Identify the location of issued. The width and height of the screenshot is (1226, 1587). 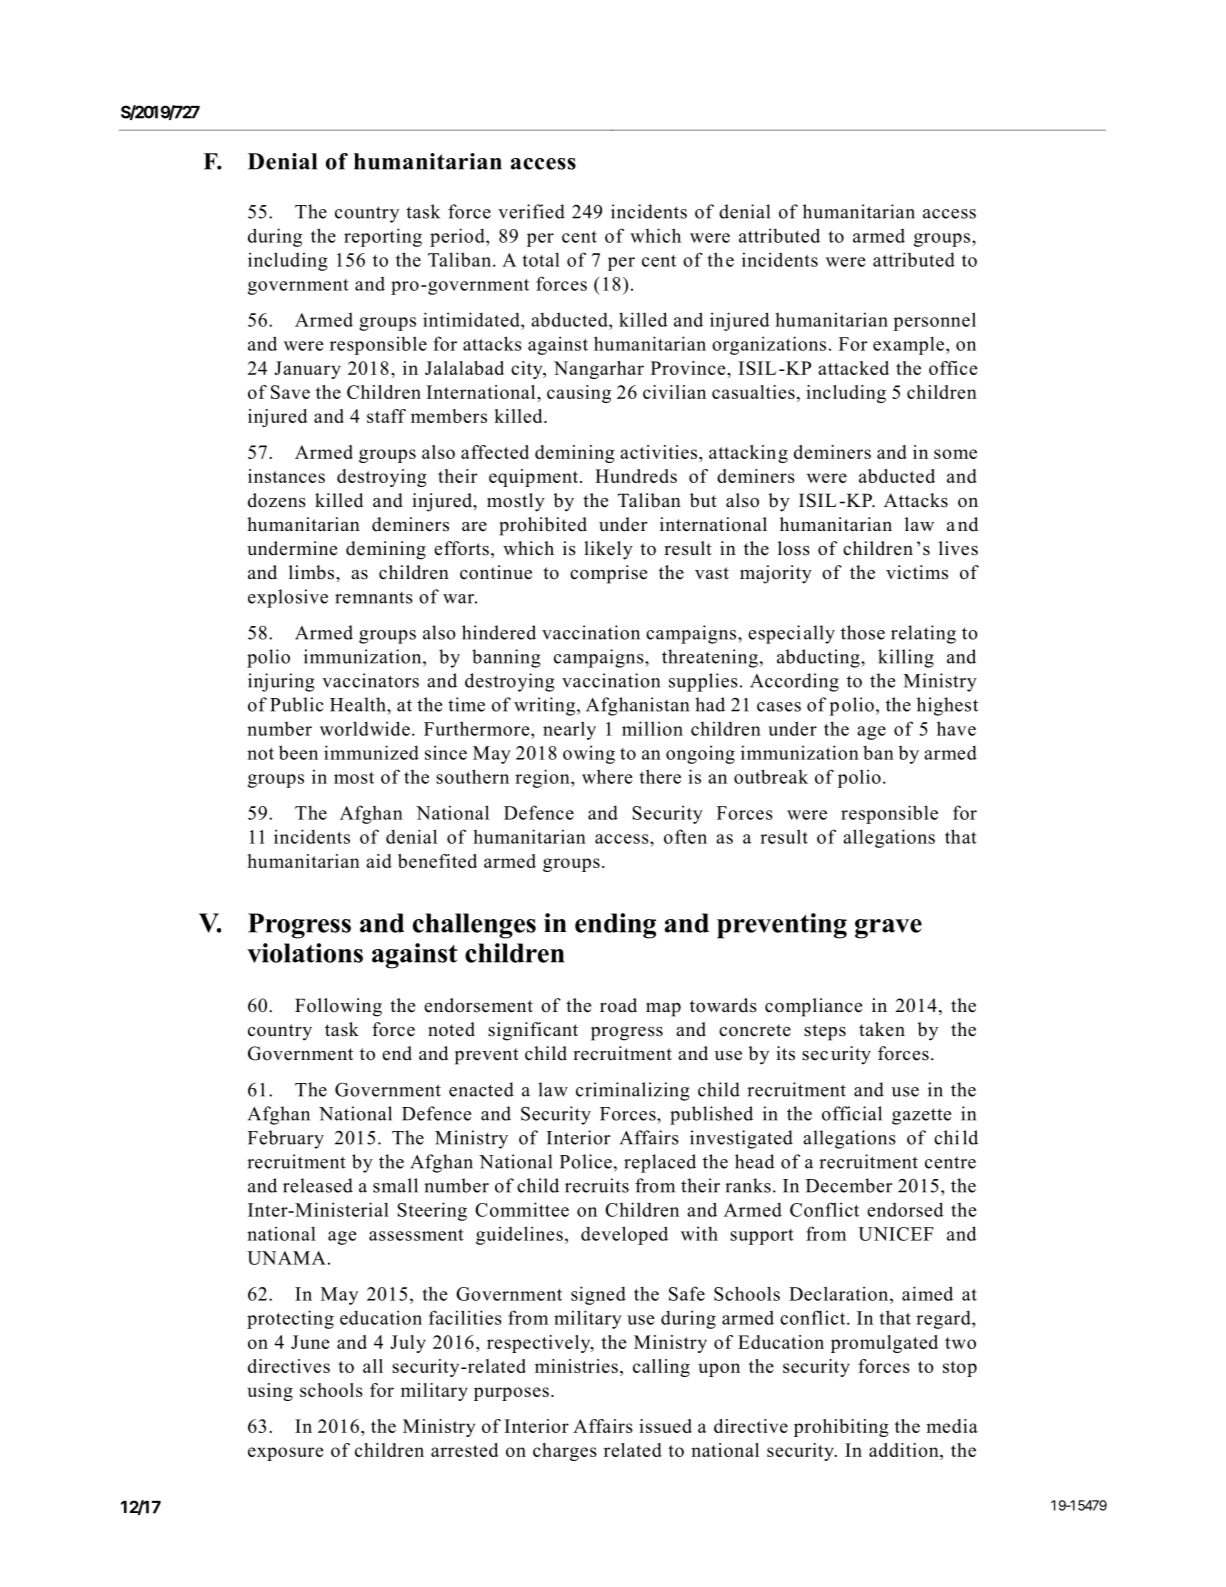
(665, 1426).
